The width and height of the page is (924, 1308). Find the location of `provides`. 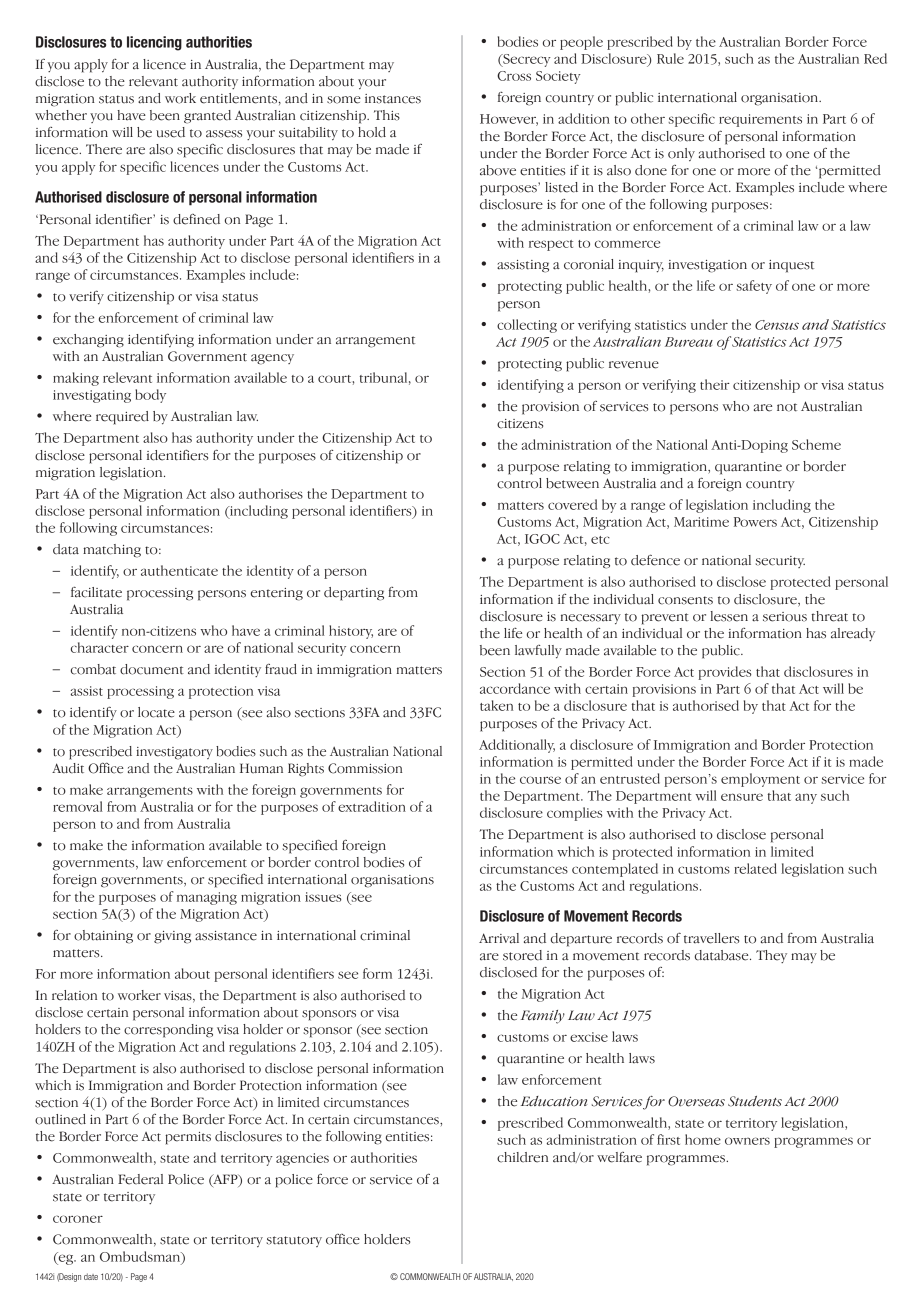

provides is located at coordinates (724, 673).
